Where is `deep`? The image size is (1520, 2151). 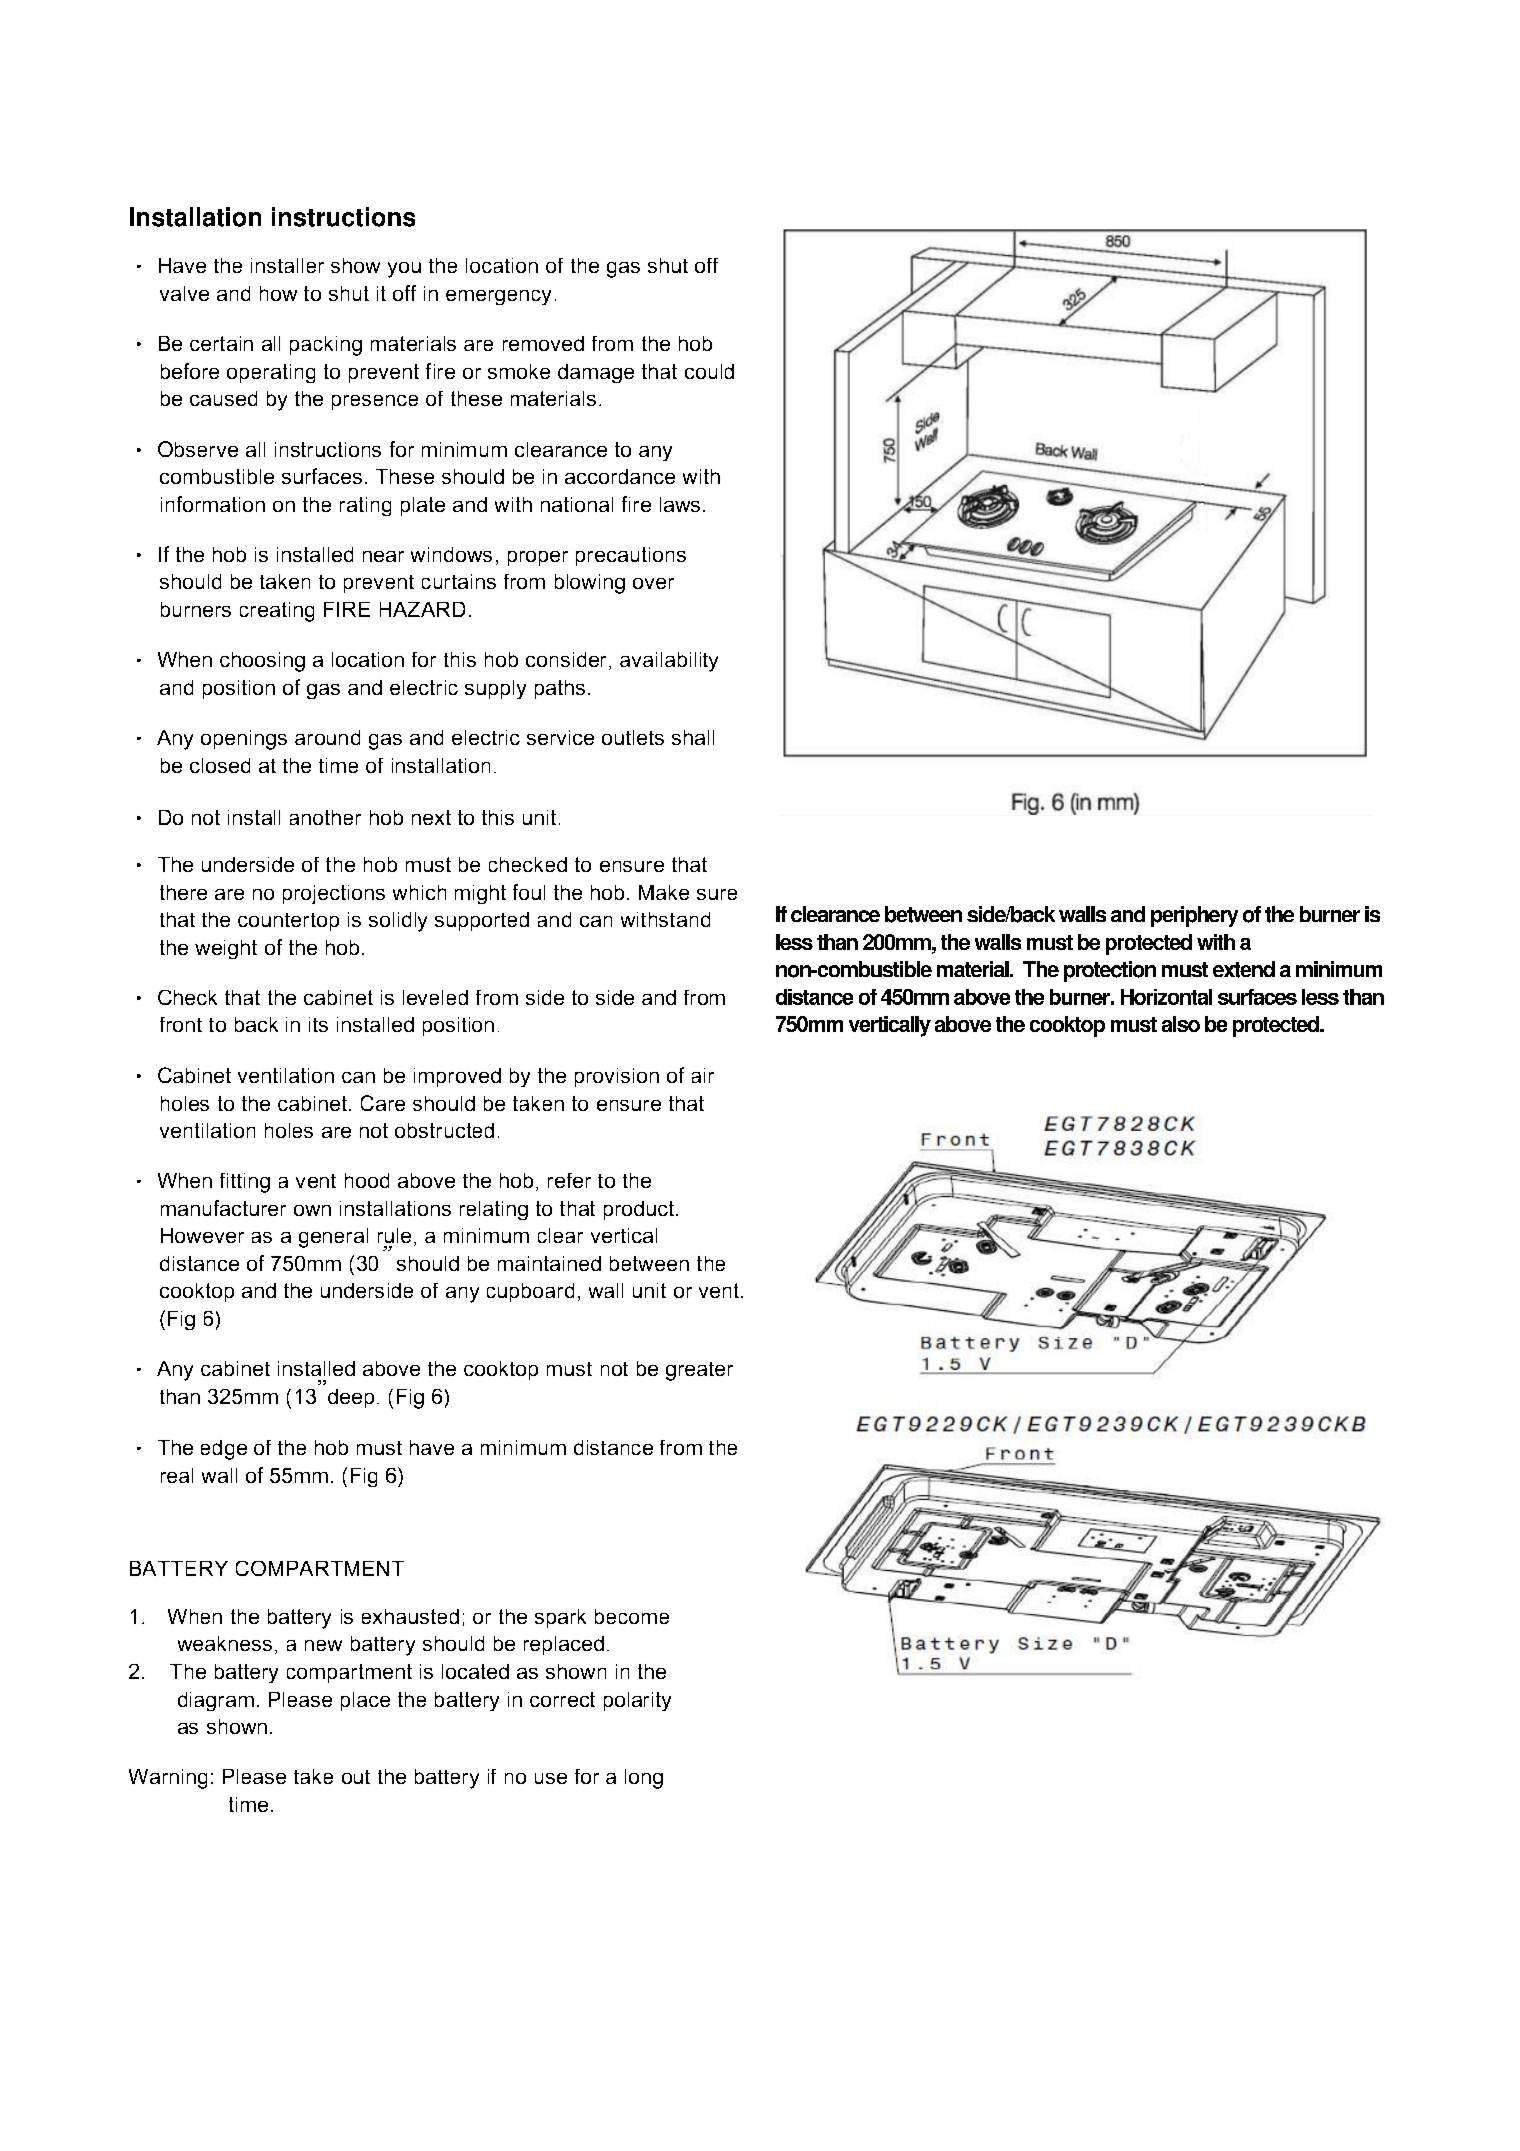 deep is located at coordinates (351, 1398).
